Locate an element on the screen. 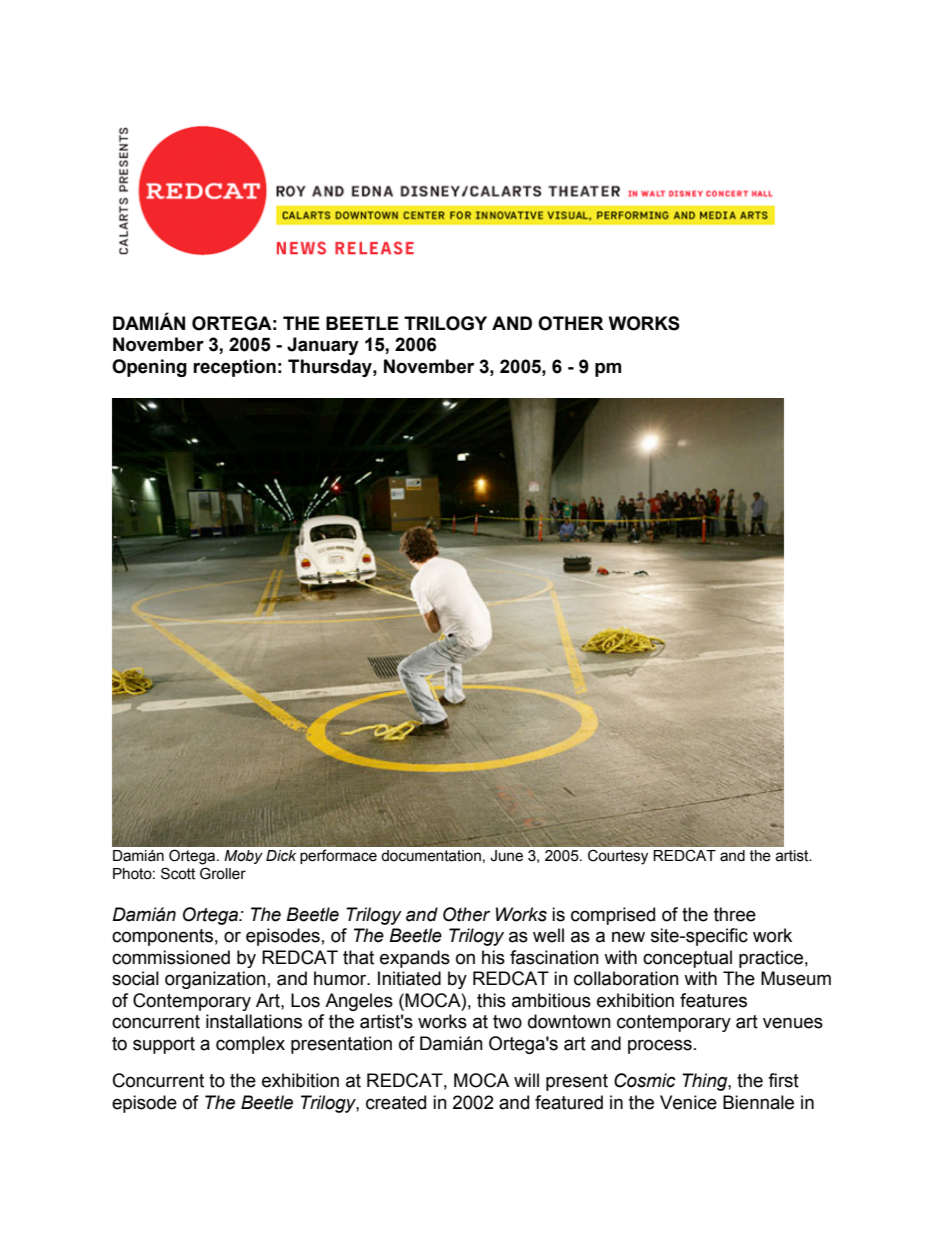 The height and width of the screenshot is (1233, 952). well is located at coordinates (548, 935).
